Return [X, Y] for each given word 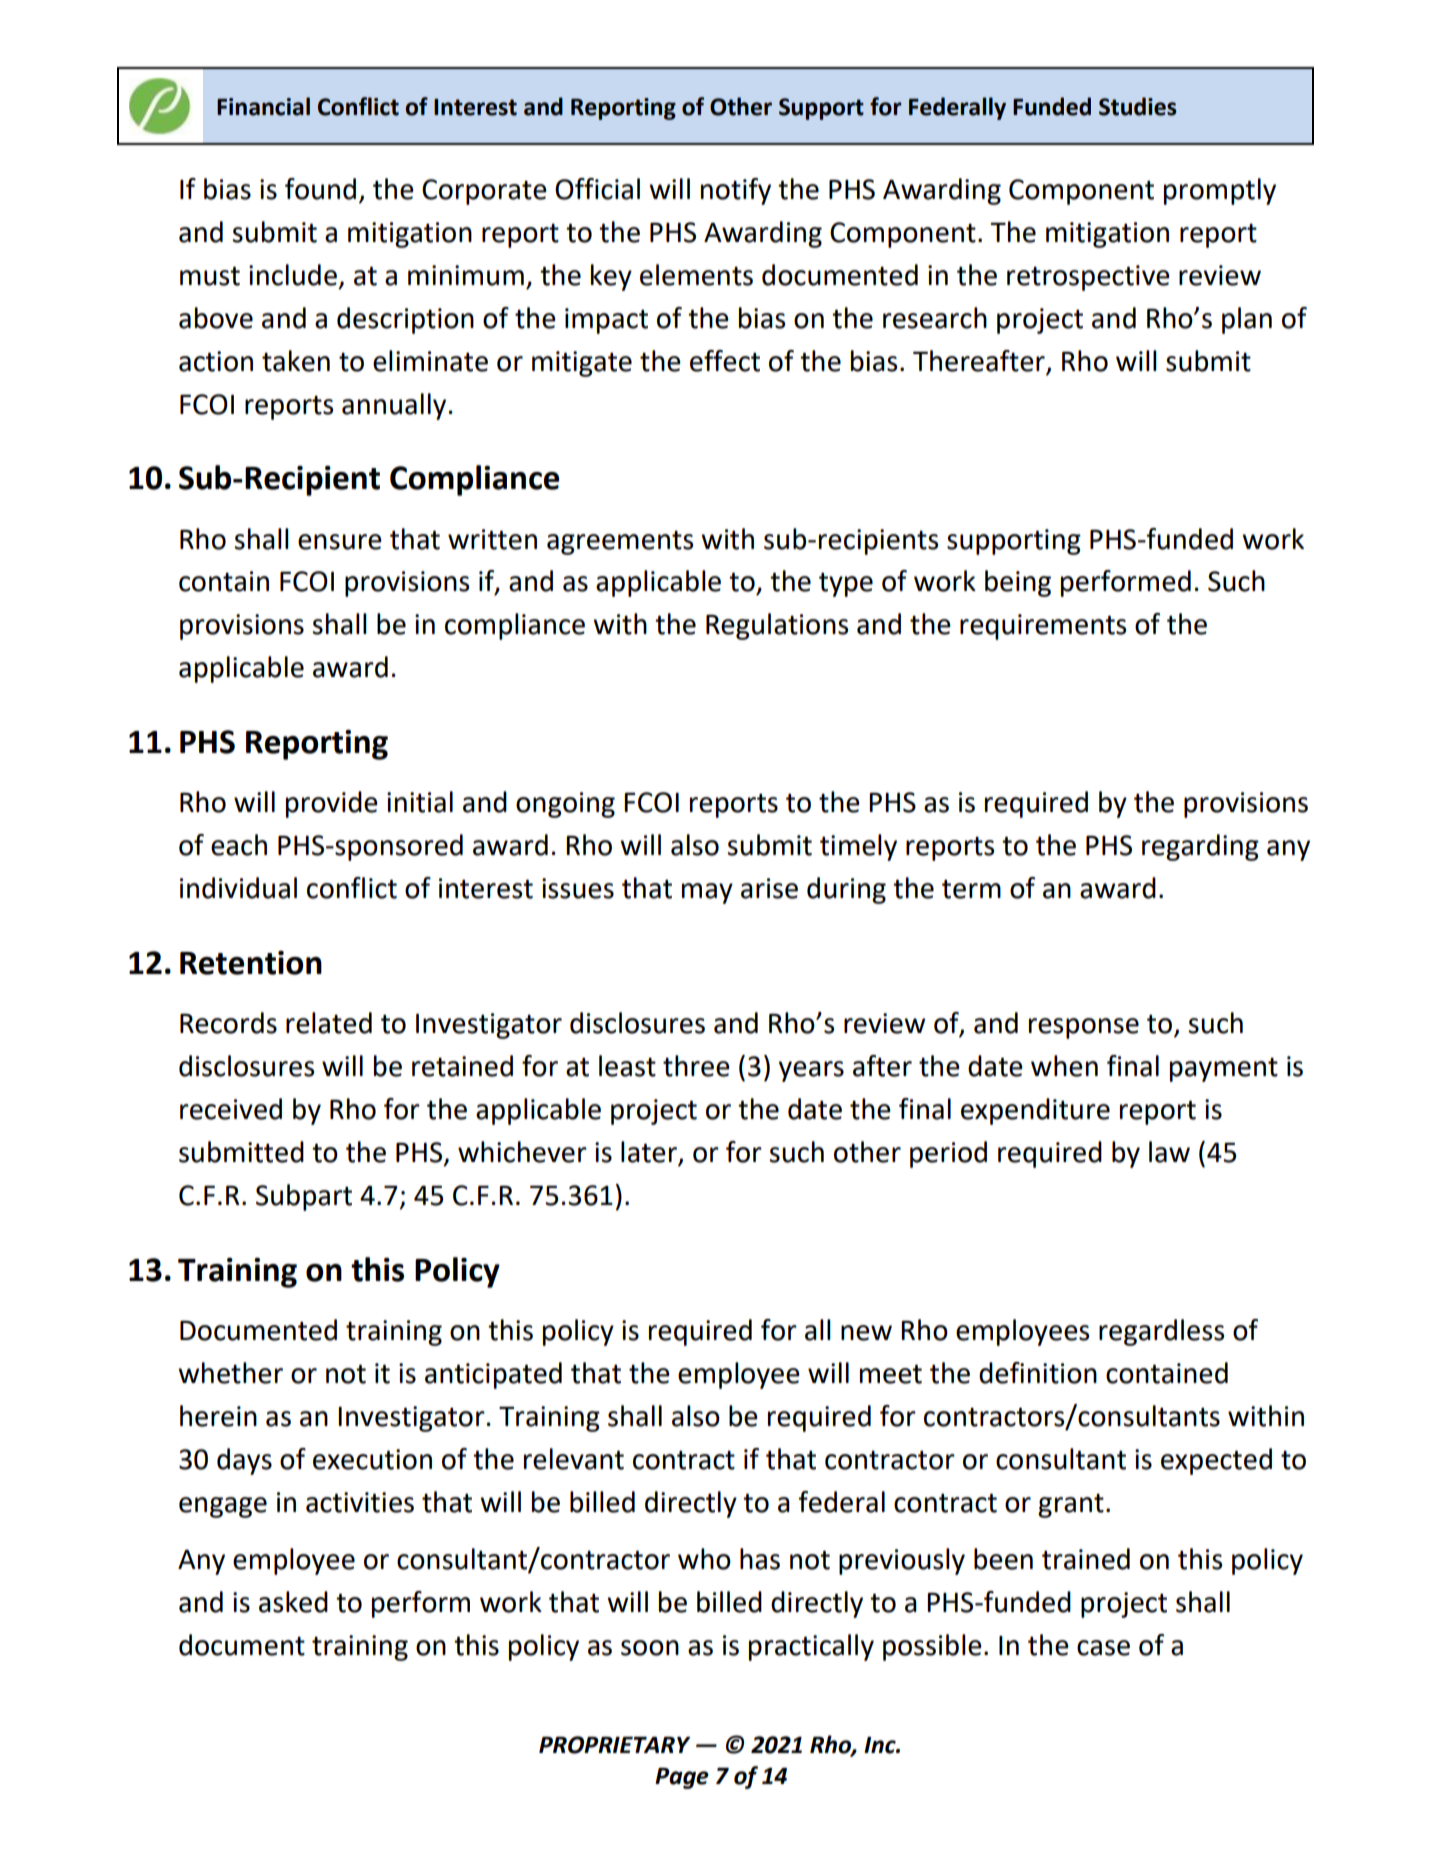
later [650, 1153]
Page [682, 1778]
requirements [1043, 627]
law [1169, 1152]
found [320, 189]
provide [332, 804]
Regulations [777, 626]
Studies [1138, 106]
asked [293, 1602]
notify [736, 191]
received [231, 1109]
